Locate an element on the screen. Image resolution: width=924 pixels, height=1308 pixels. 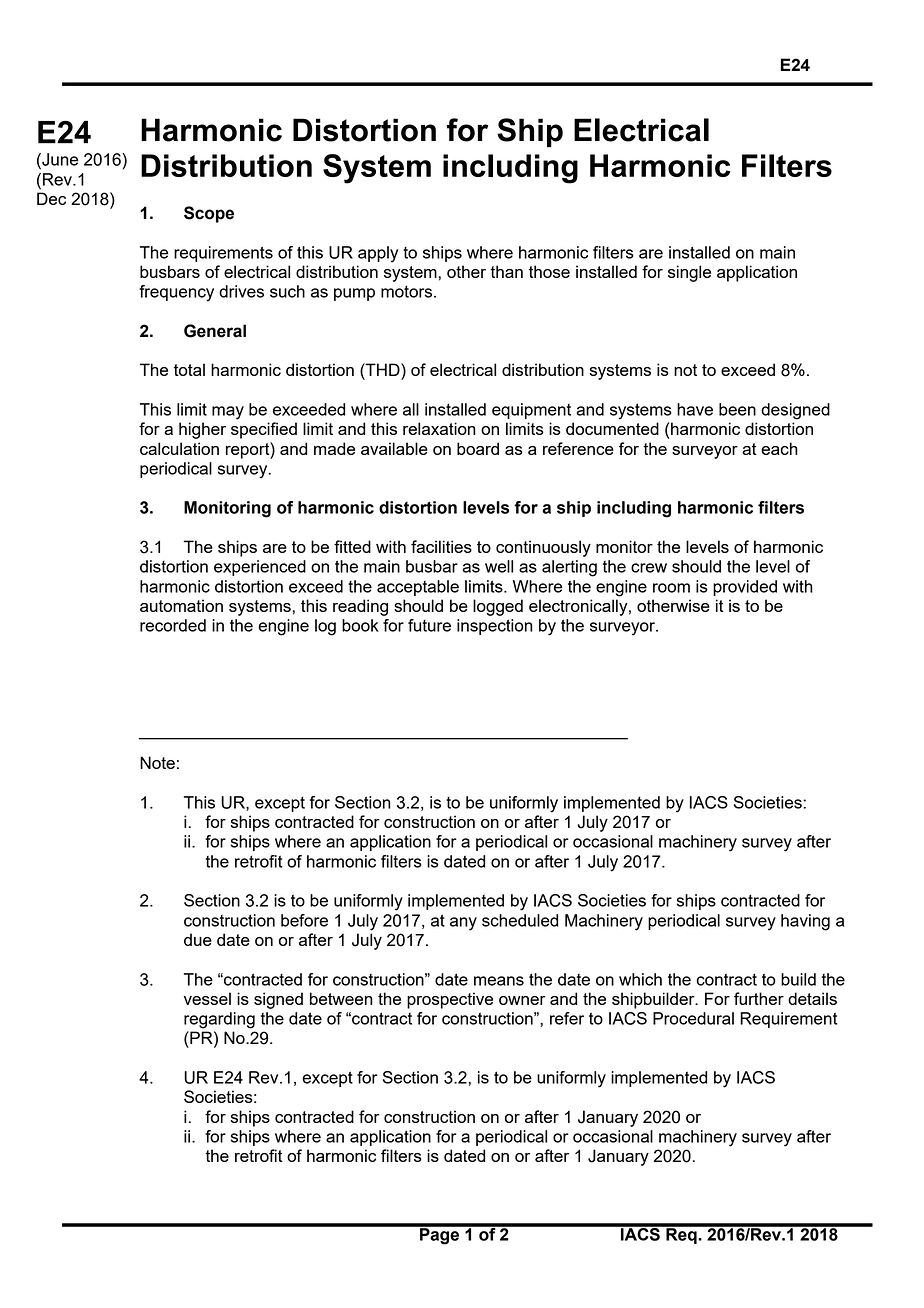
prospective is located at coordinates (450, 1000).
